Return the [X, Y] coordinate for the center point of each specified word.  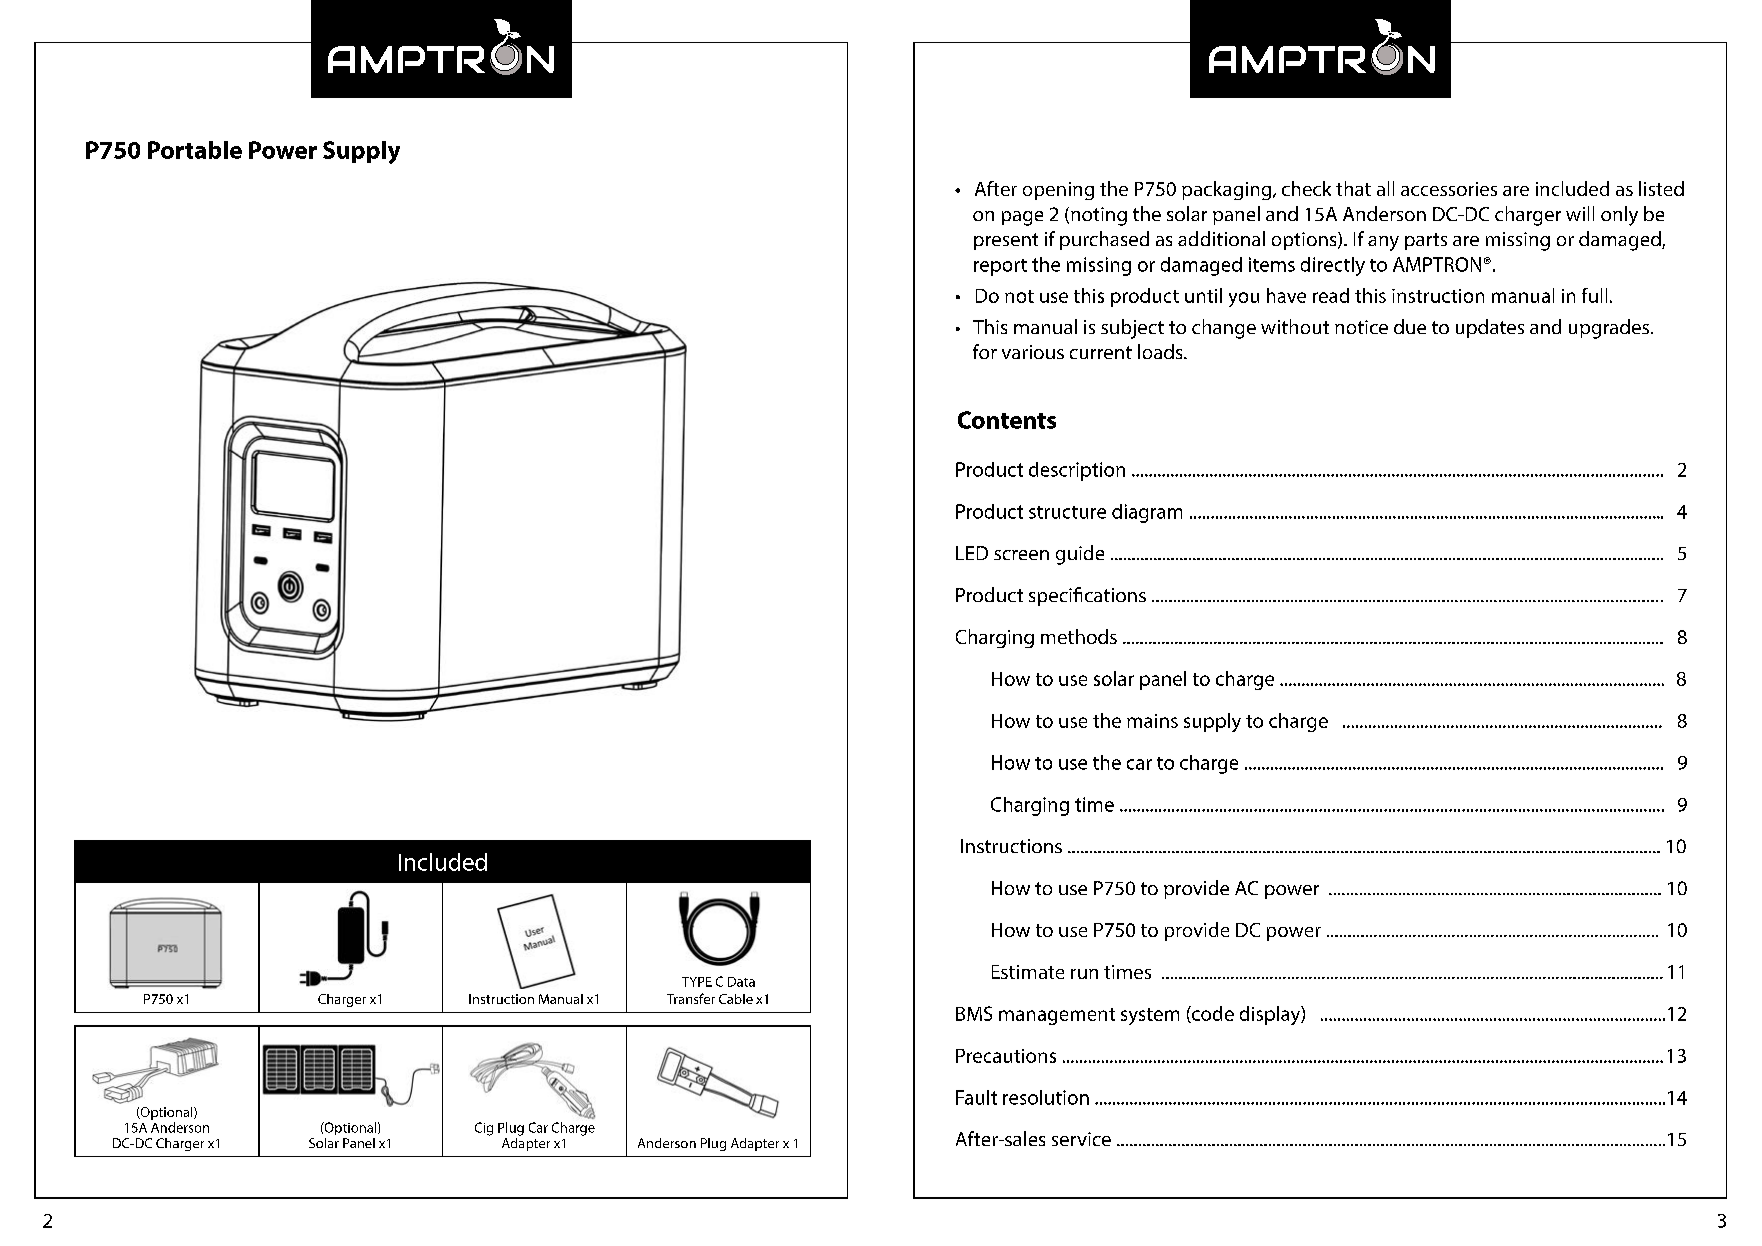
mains [1152, 721]
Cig [484, 1129]
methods [1079, 636]
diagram [1147, 513]
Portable [195, 150]
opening [1058, 191]
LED [972, 553]
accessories [1449, 189]
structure [1067, 512]
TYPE [697, 982]
